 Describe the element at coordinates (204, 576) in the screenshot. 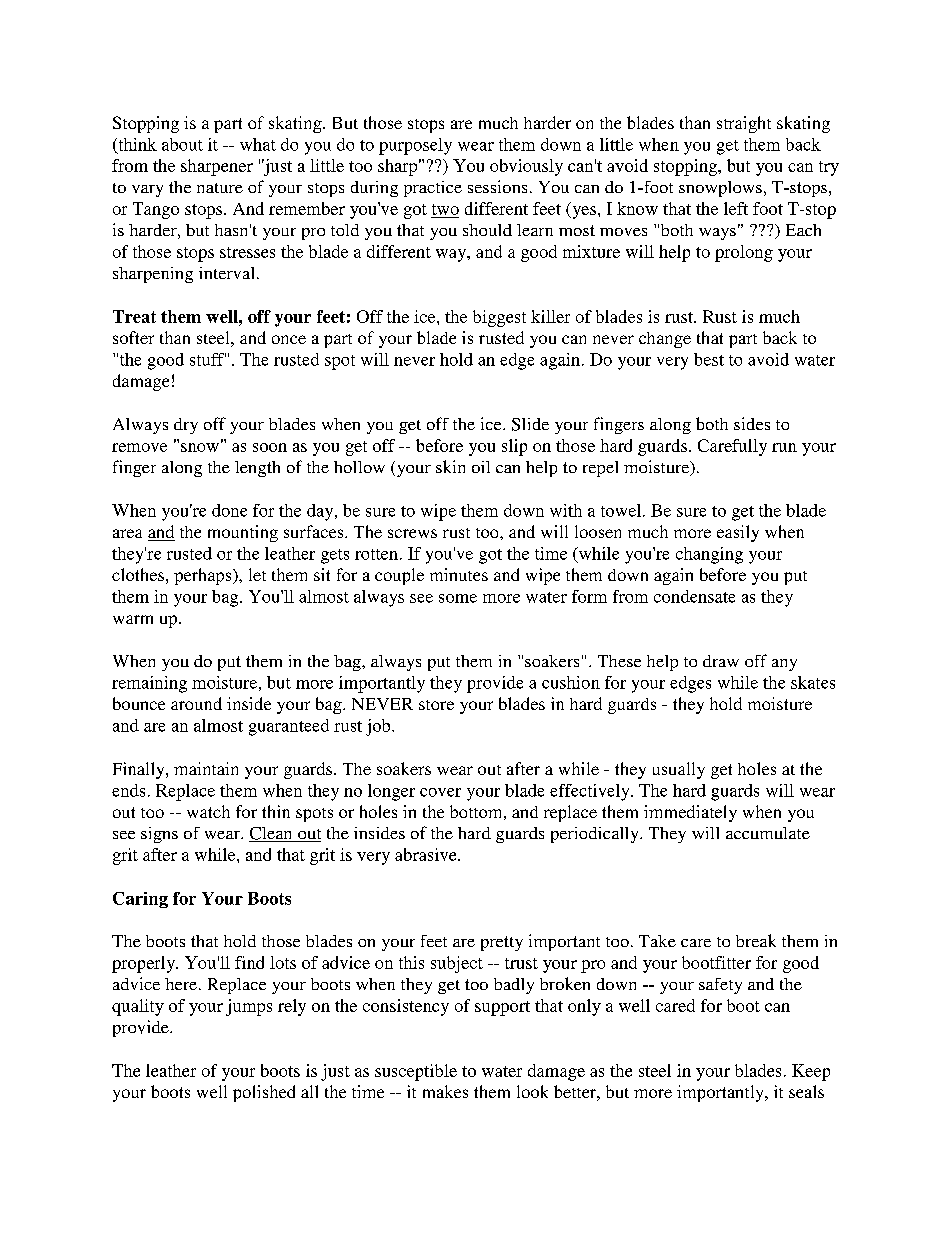

I see `perhaps` at that location.
